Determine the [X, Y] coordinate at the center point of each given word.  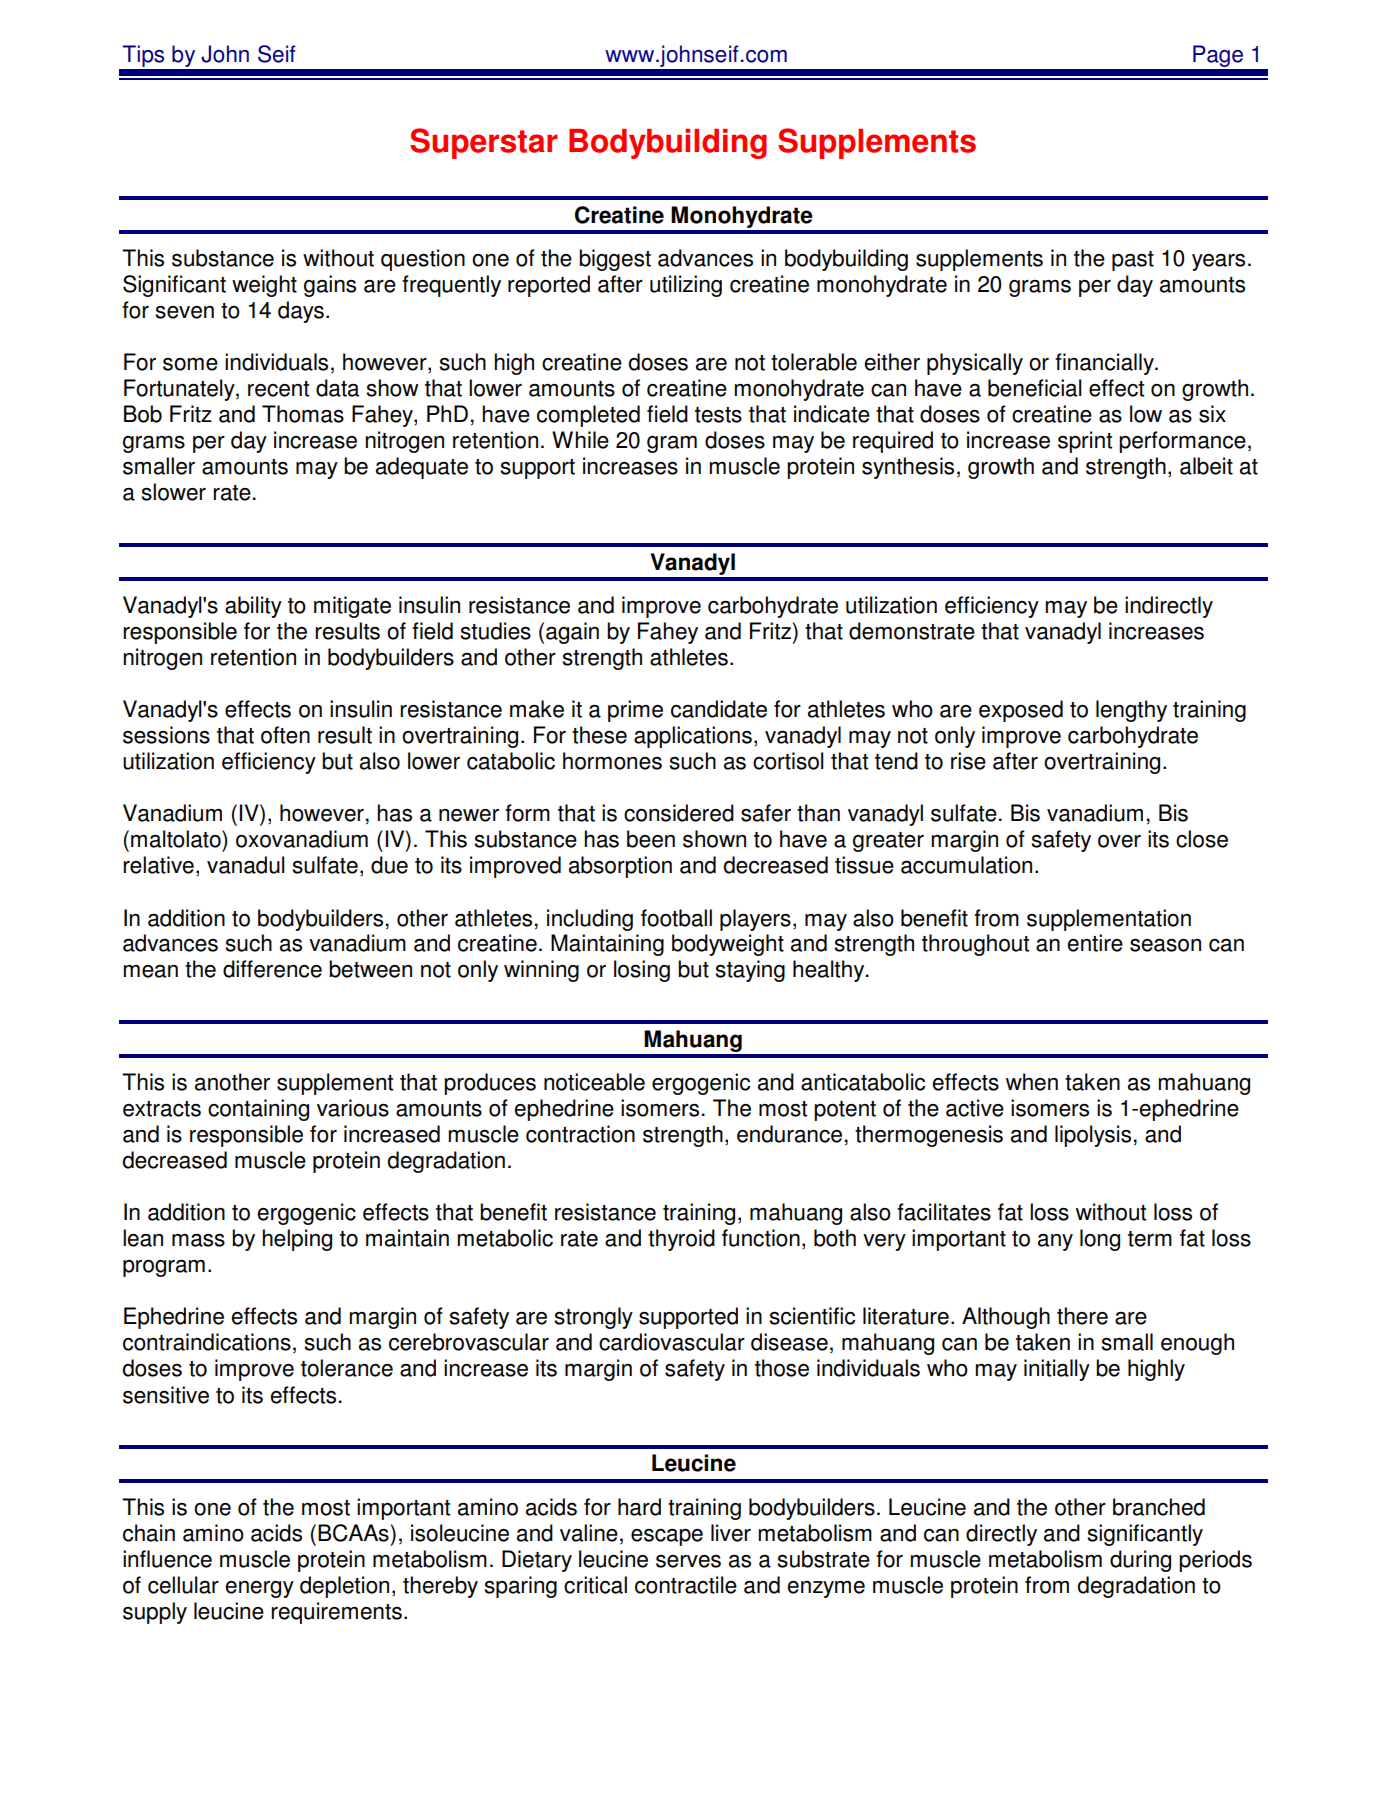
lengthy [1131, 711]
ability [253, 607]
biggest [615, 260]
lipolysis [1093, 1136]
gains [330, 286]
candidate [719, 709]
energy [260, 1589]
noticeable [594, 1082]
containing [258, 1110]
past [1133, 261]
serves [688, 1561]
